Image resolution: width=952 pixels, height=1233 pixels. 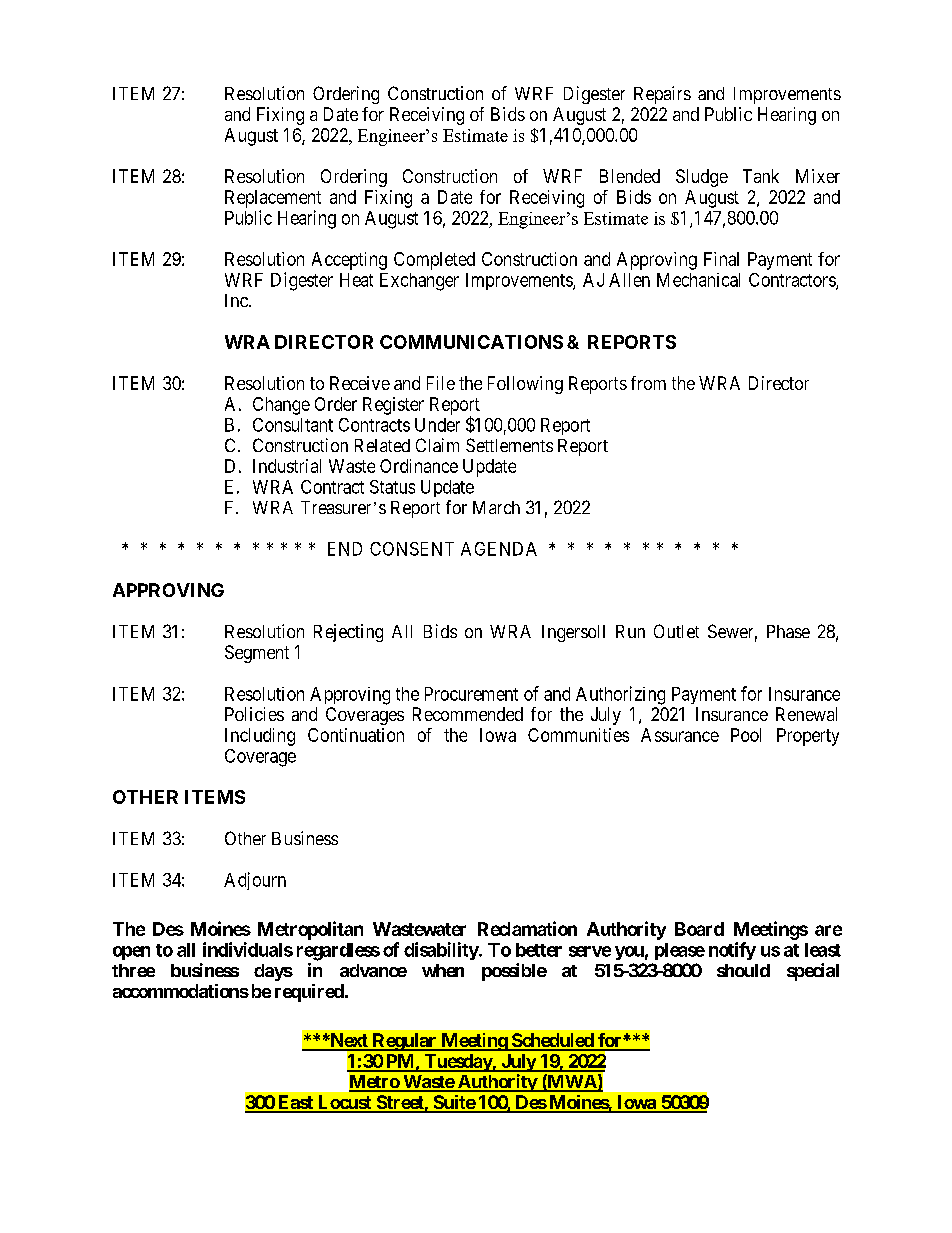 What do you see at coordinates (630, 176) in the screenshot?
I see `Blended` at bounding box center [630, 176].
